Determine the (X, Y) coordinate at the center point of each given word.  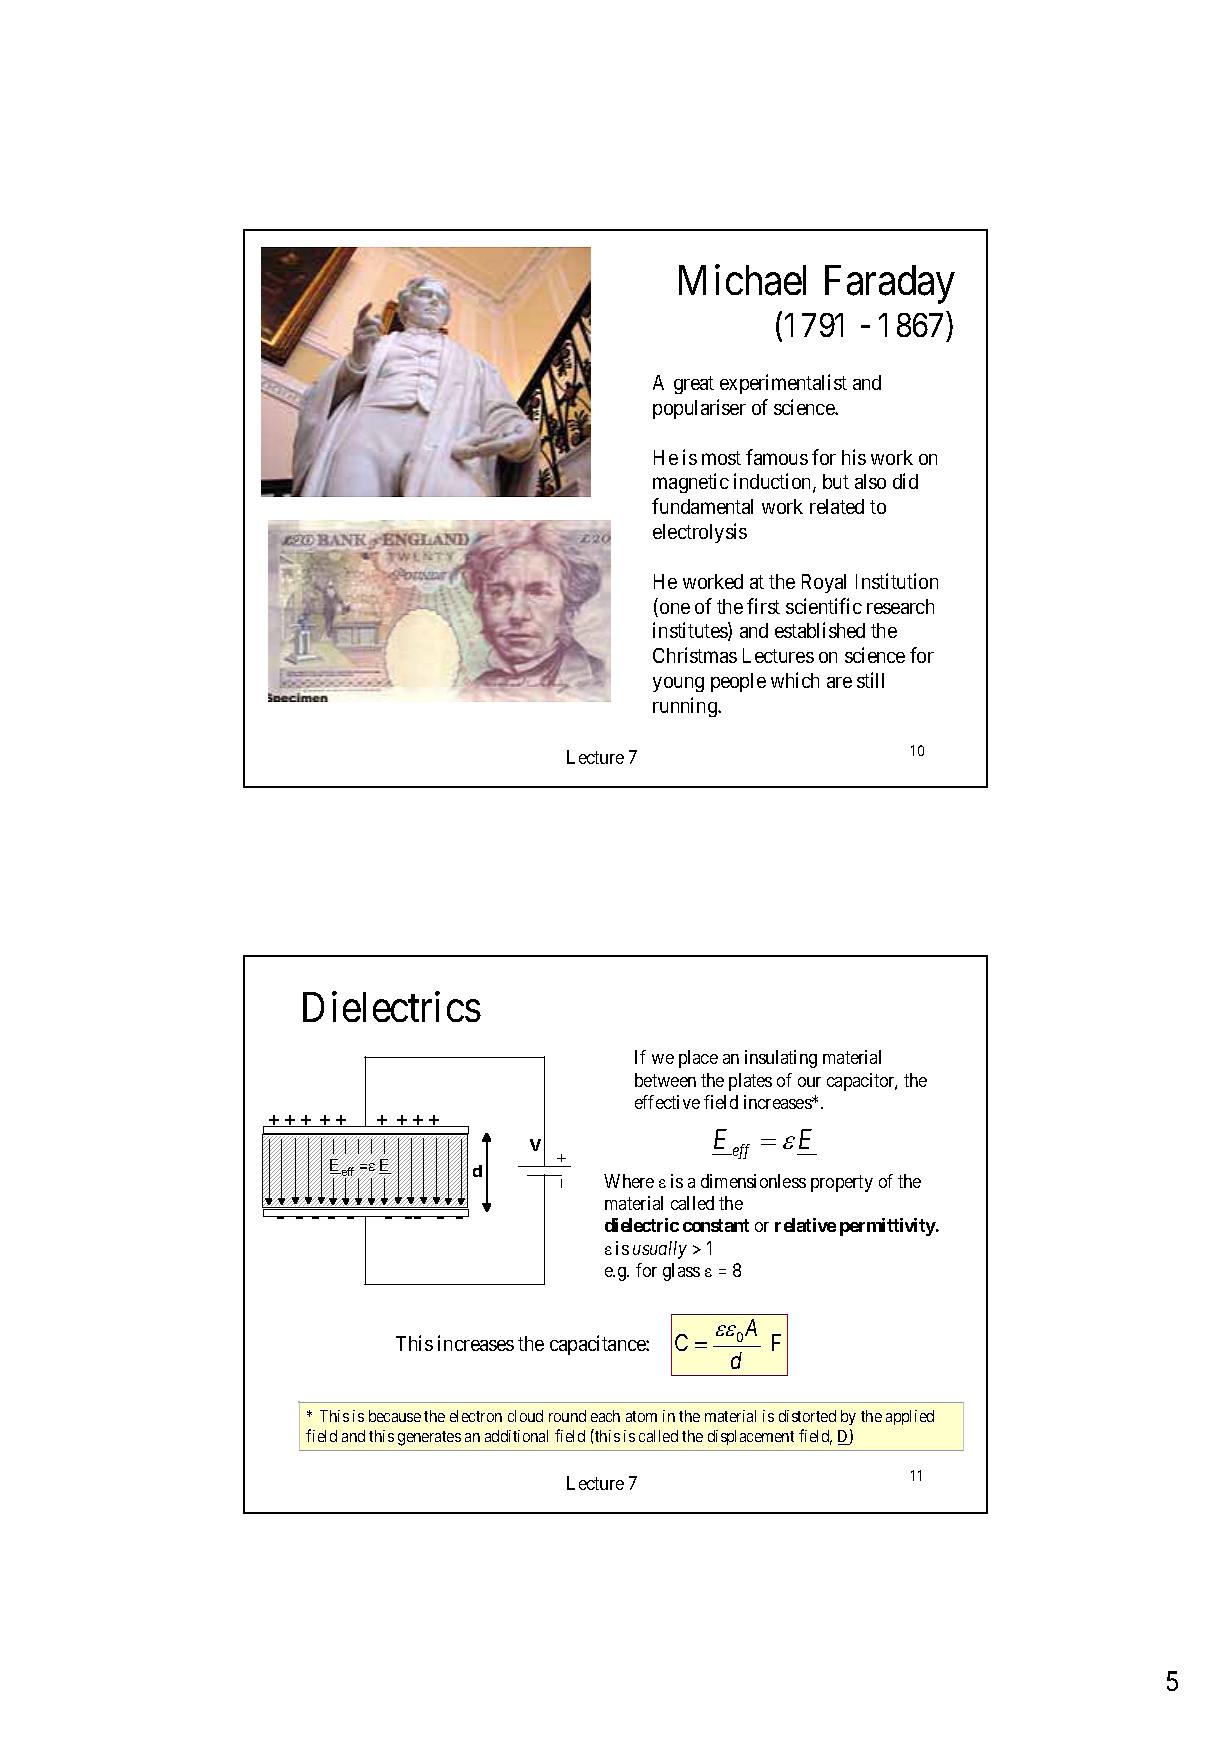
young (678, 684)
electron (476, 1416)
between (665, 1080)
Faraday (890, 284)
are (839, 682)
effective (667, 1102)
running (686, 707)
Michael (742, 280)
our (809, 1082)
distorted (807, 1416)
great (694, 385)
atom (641, 1416)
